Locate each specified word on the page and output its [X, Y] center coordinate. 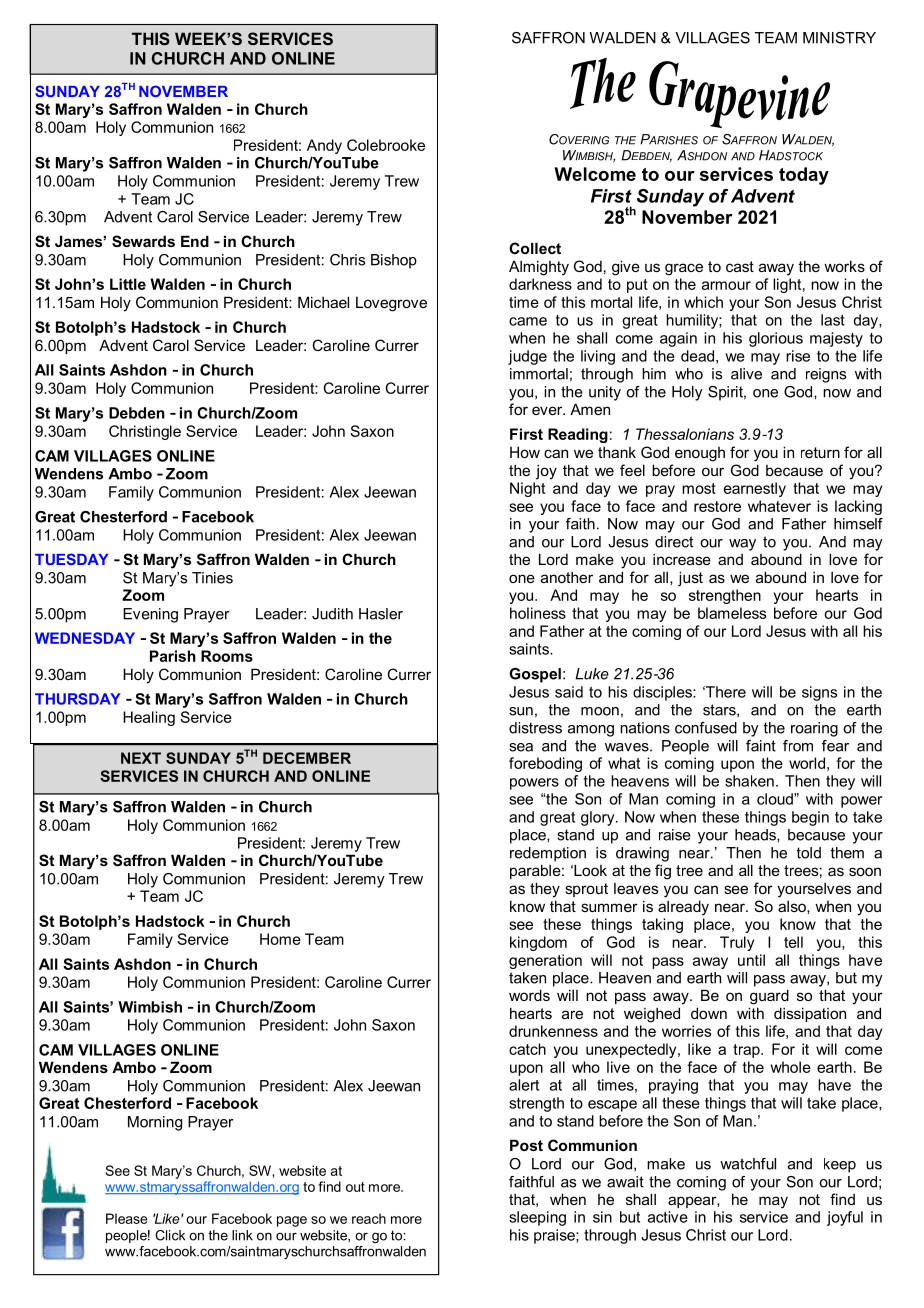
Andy [324, 146]
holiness [538, 613]
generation [545, 961]
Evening [150, 615]
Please [127, 1218]
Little [128, 284]
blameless [732, 613]
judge [527, 357]
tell [793, 942]
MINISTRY [839, 38]
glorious [776, 339]
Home [280, 939]
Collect [535, 248]
